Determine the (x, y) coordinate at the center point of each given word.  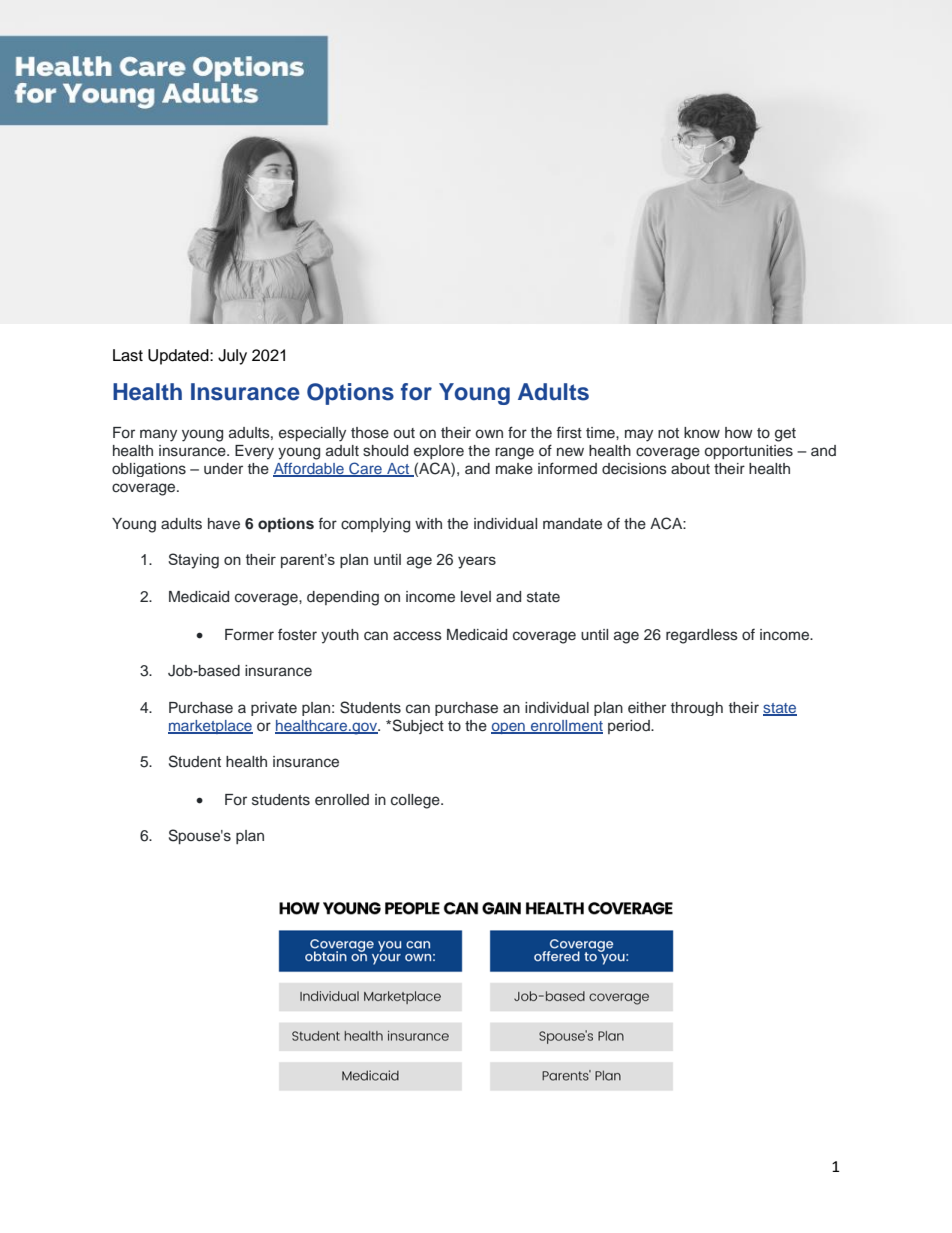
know (702, 432)
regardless (702, 636)
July (232, 357)
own (489, 433)
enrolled (342, 799)
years (477, 562)
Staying (193, 561)
